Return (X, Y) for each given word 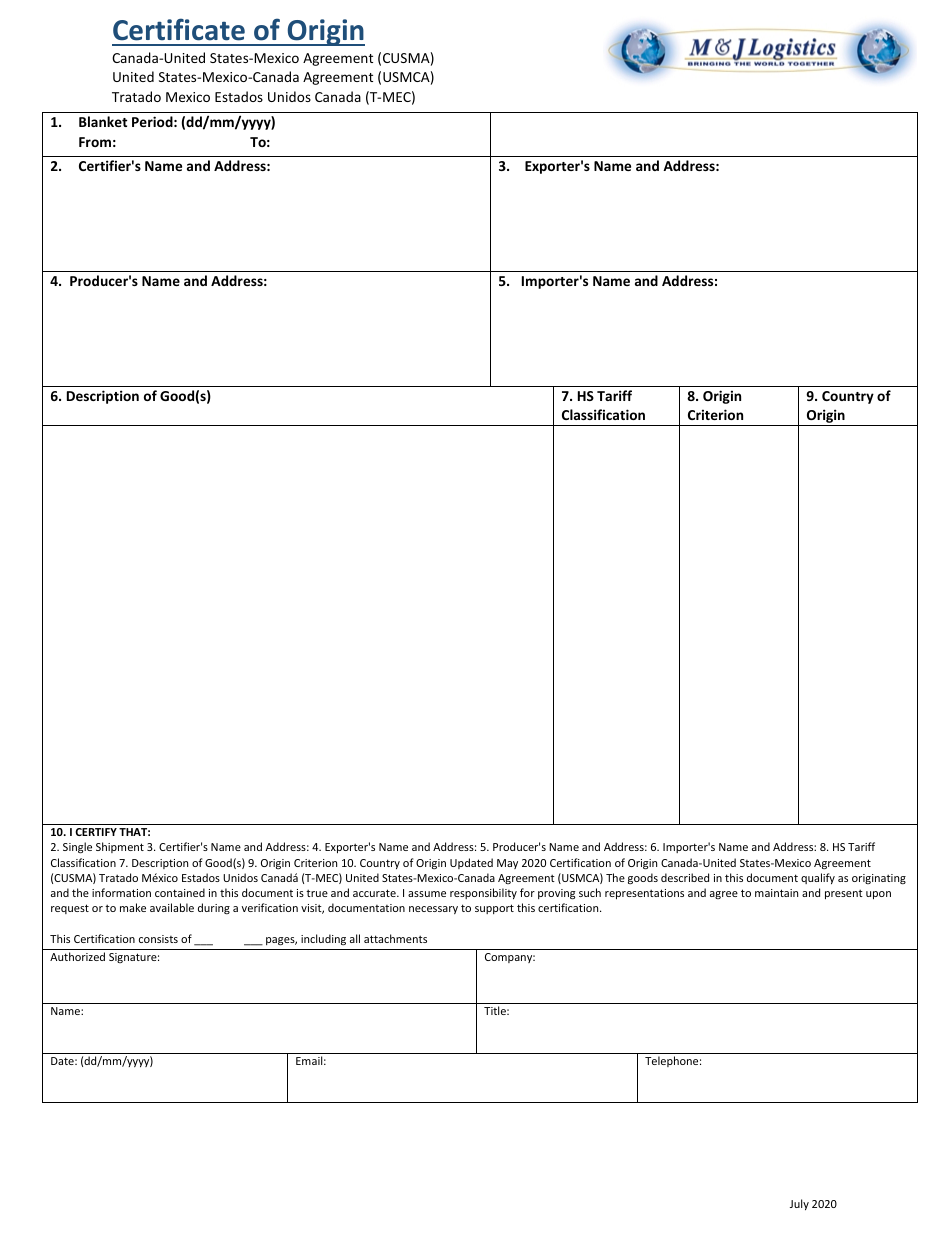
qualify (818, 878)
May (507, 864)
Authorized (77, 956)
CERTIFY (96, 832)
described (685, 877)
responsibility (483, 893)
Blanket (103, 121)
